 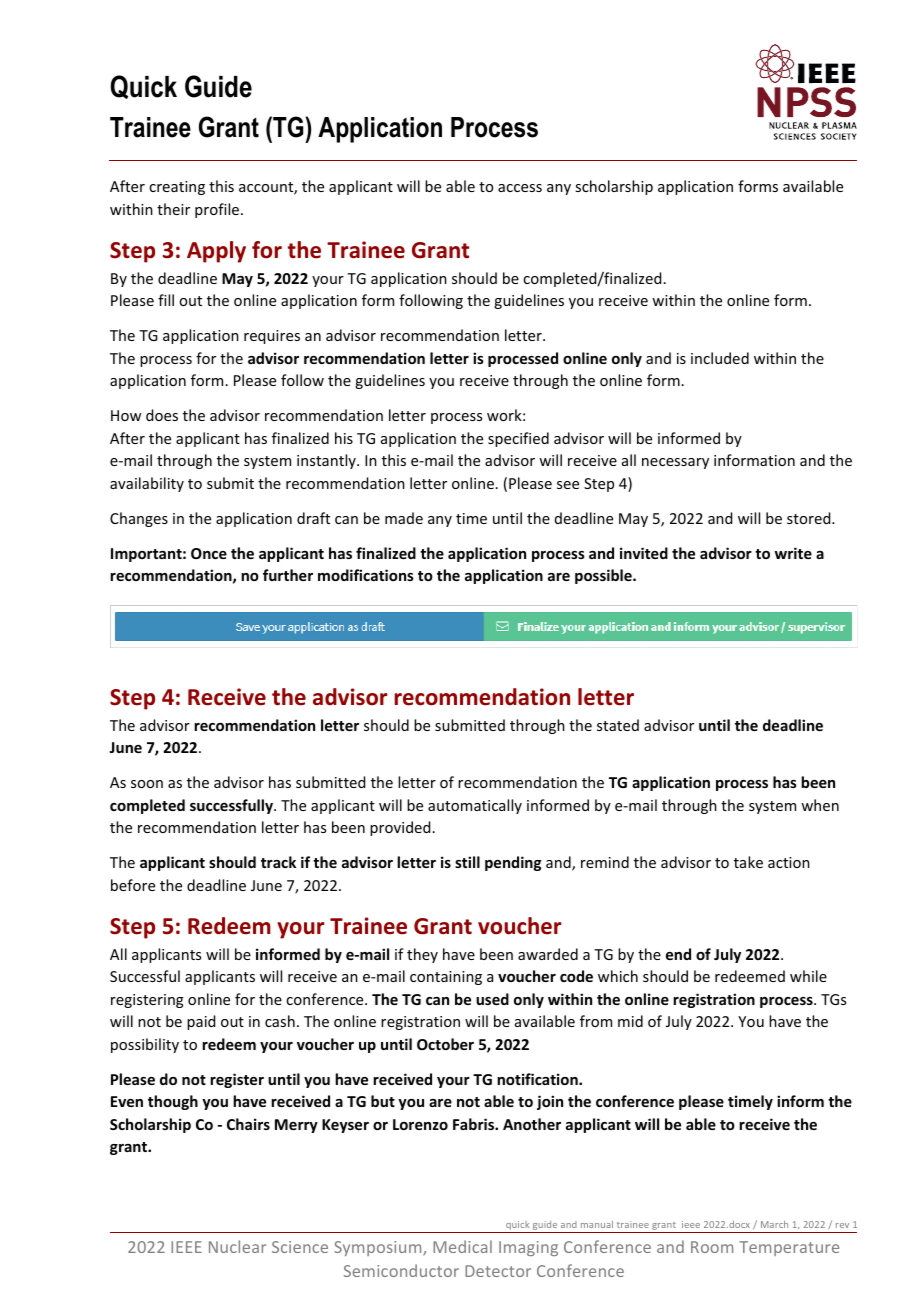 What do you see at coordinates (218, 210) in the screenshot?
I see `profile` at bounding box center [218, 210].
